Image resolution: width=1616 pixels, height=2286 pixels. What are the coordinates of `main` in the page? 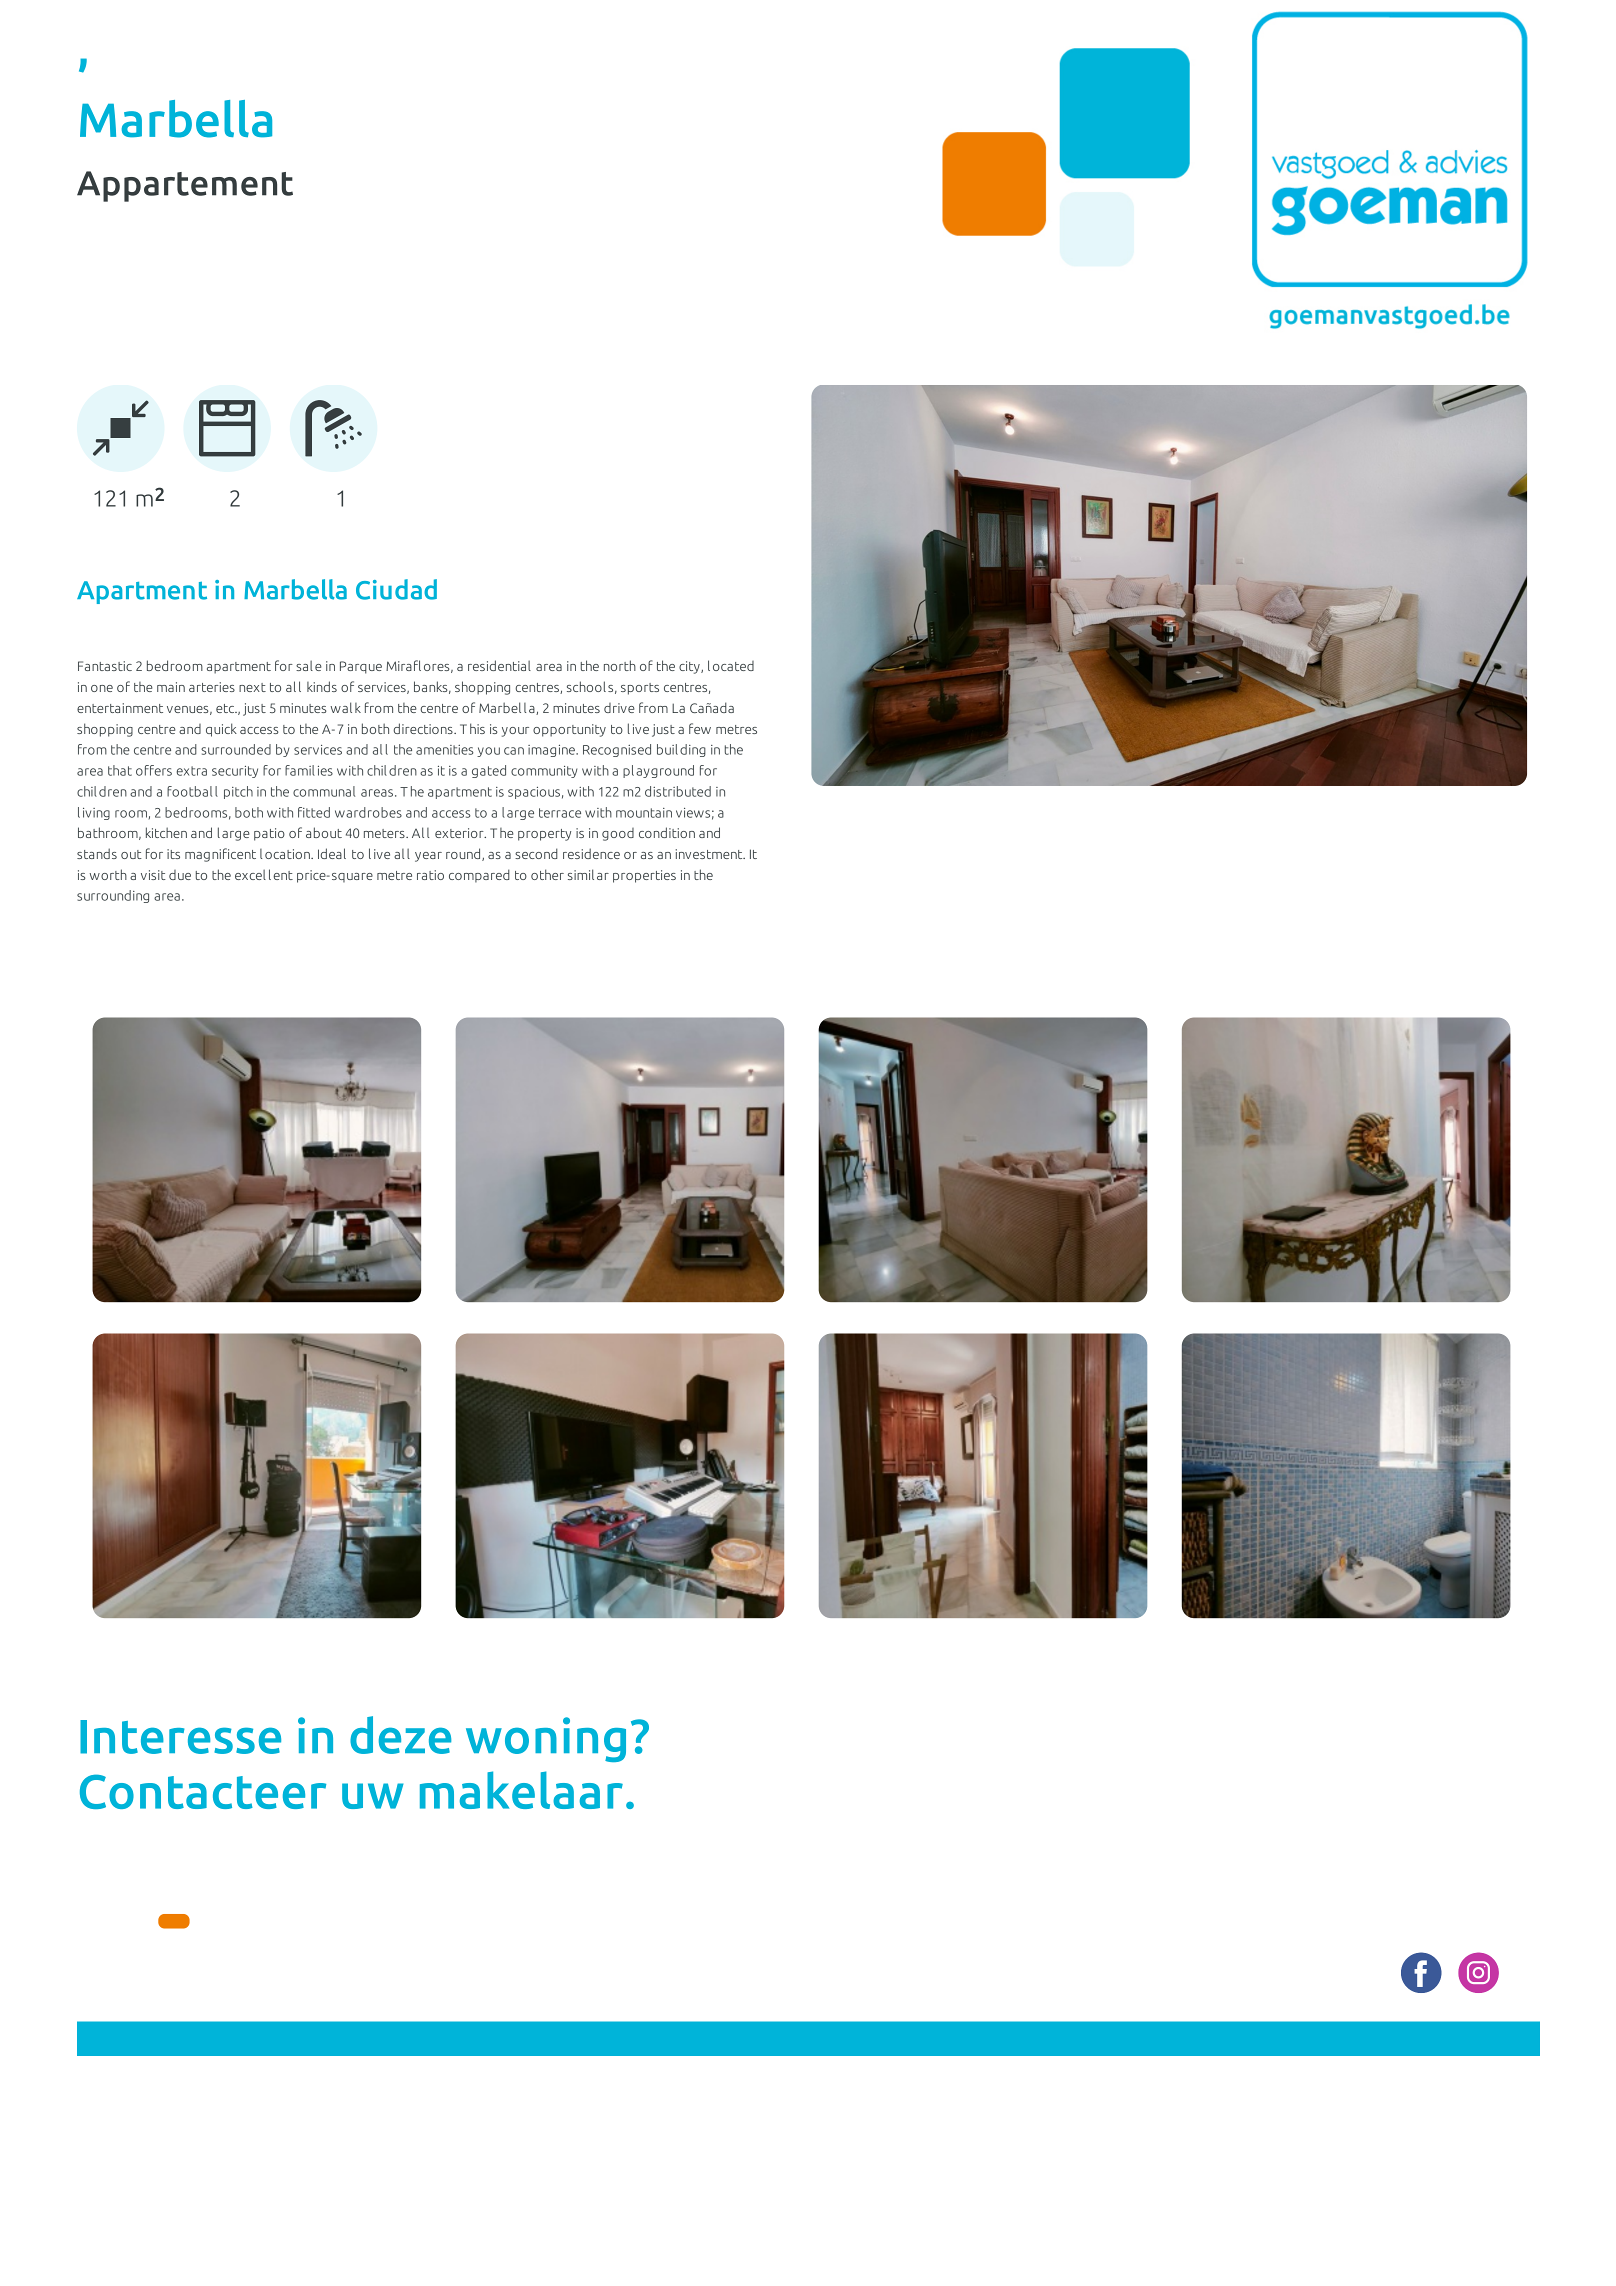 It's located at (171, 687).
